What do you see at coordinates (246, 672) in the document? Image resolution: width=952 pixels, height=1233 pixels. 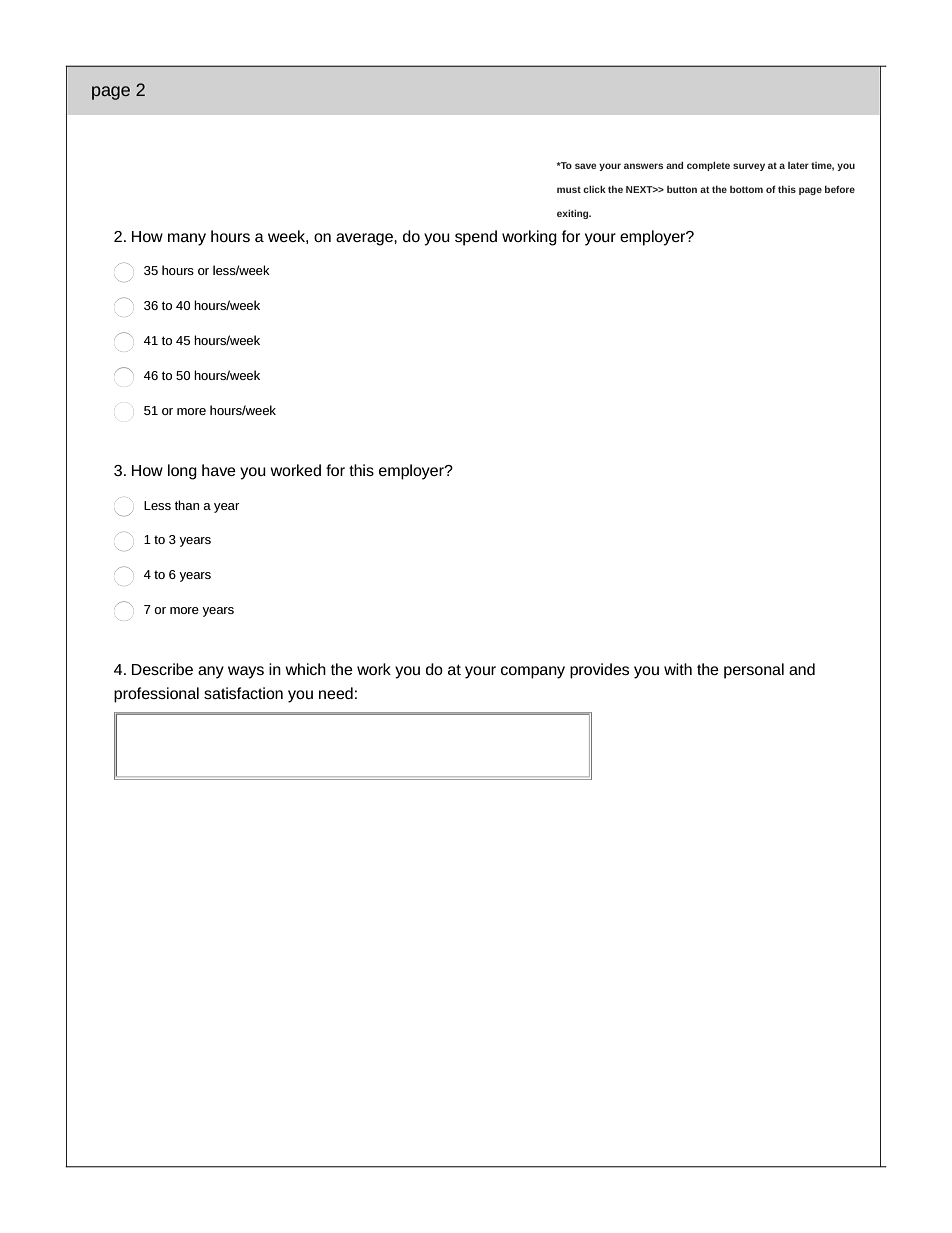 I see `ways` at bounding box center [246, 672].
